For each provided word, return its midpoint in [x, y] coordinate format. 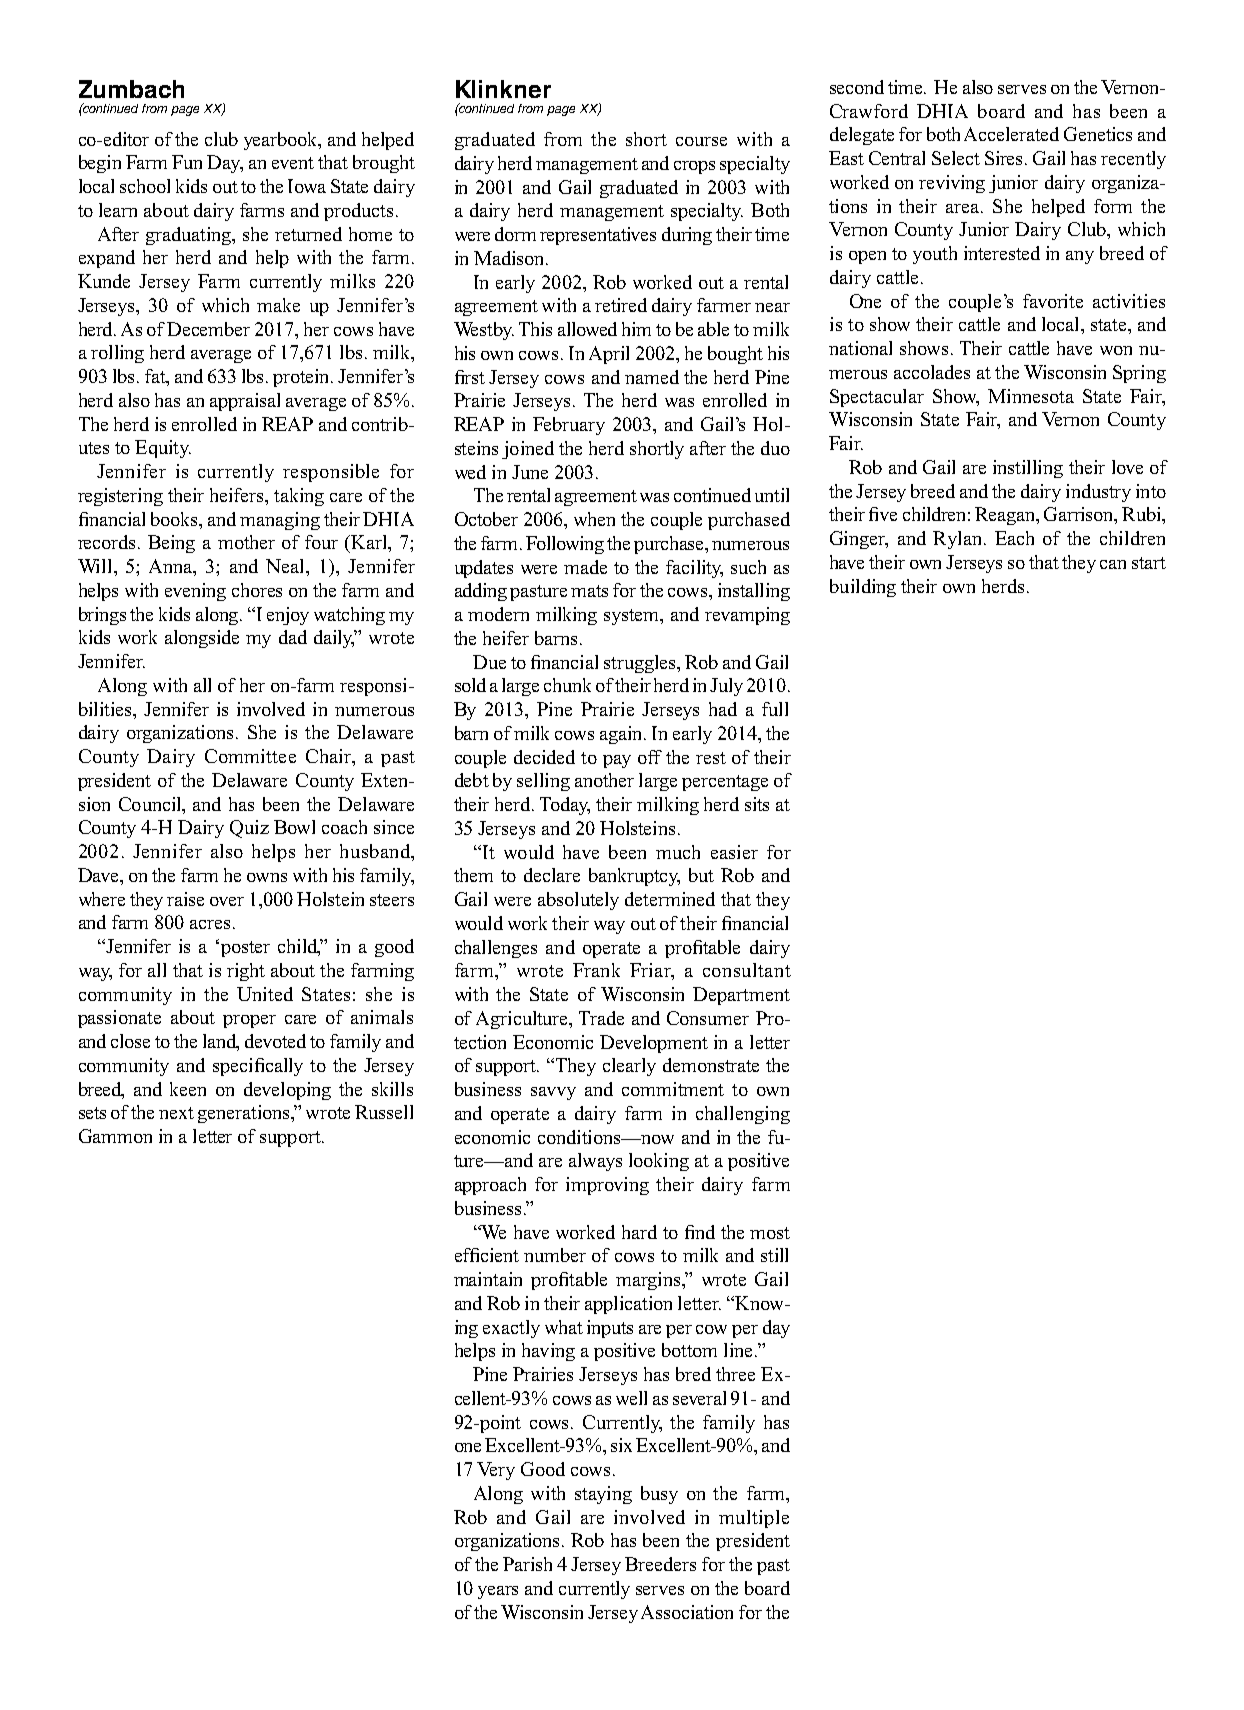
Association [687, 1612]
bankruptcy [634, 877]
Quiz [249, 829]
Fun [187, 162]
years [498, 1592]
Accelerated [1011, 134]
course [701, 141]
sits [757, 804]
